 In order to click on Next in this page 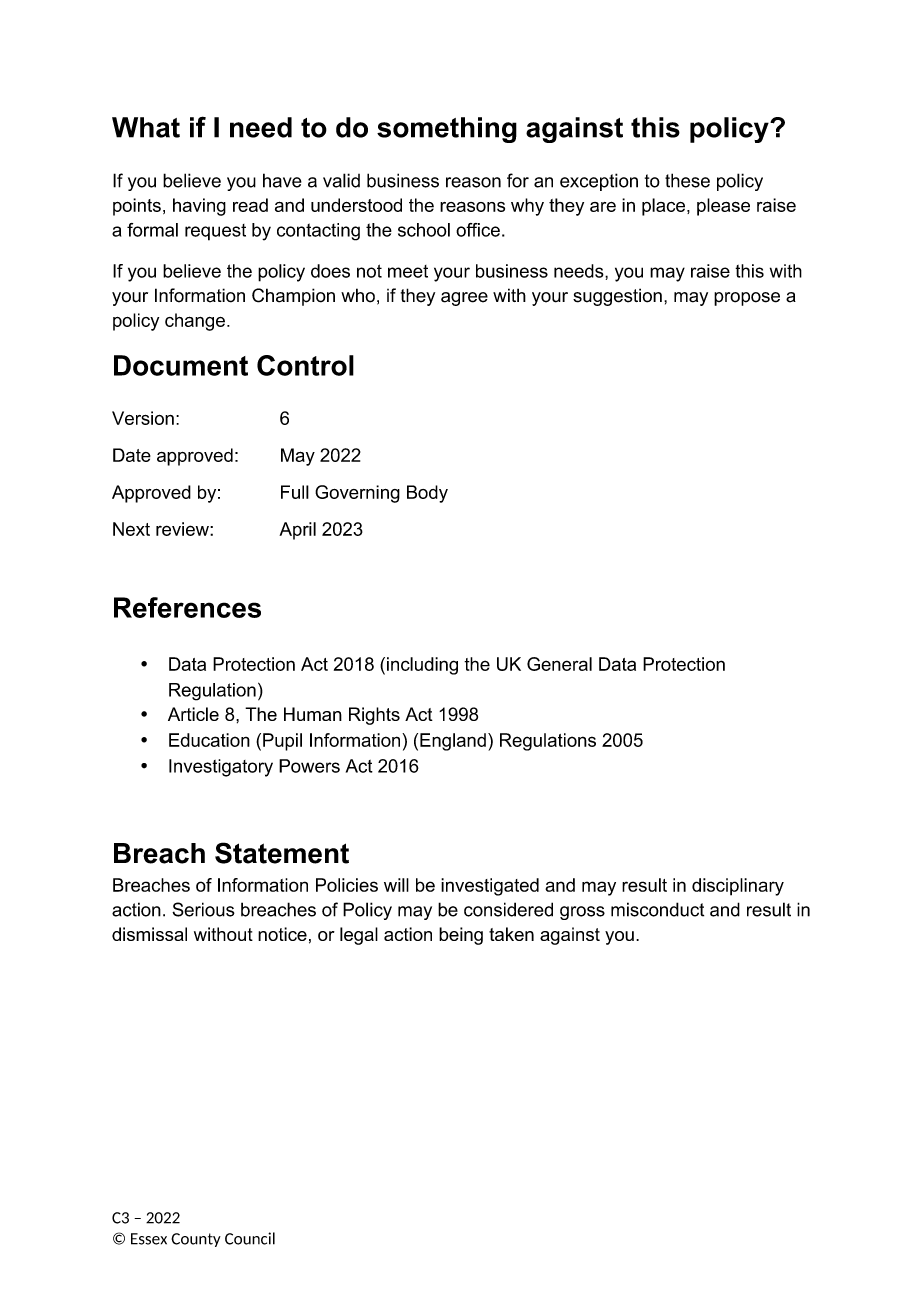, I will do `click(131, 529)`.
